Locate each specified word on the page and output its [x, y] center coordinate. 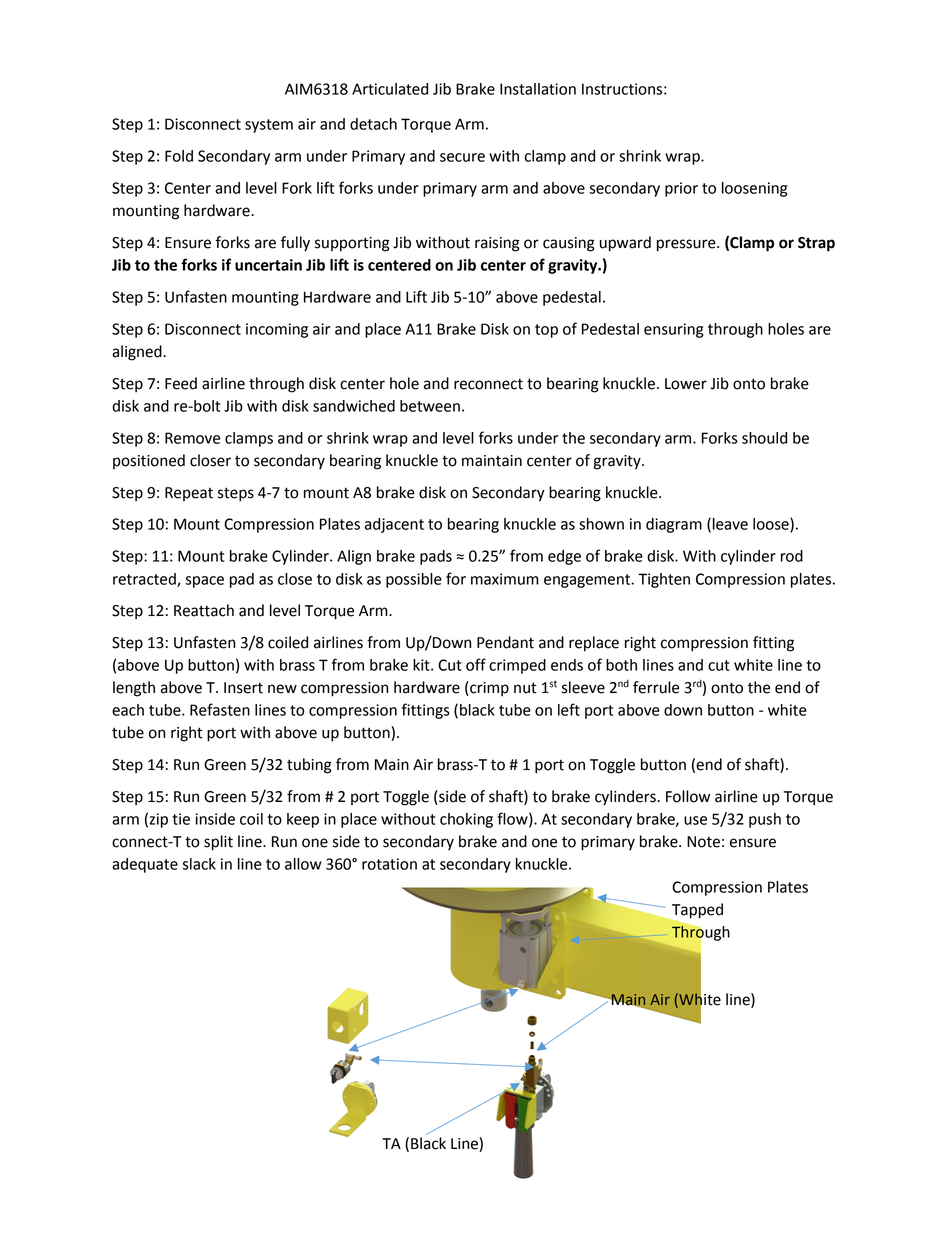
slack [199, 864]
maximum [505, 579]
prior [681, 189]
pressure [687, 245]
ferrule [656, 687]
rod [792, 556]
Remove [192, 438]
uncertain [268, 265]
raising [497, 244]
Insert [243, 688]
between [430, 406]
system [269, 126]
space [205, 582]
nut [525, 688]
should [764, 438]
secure [462, 157]
